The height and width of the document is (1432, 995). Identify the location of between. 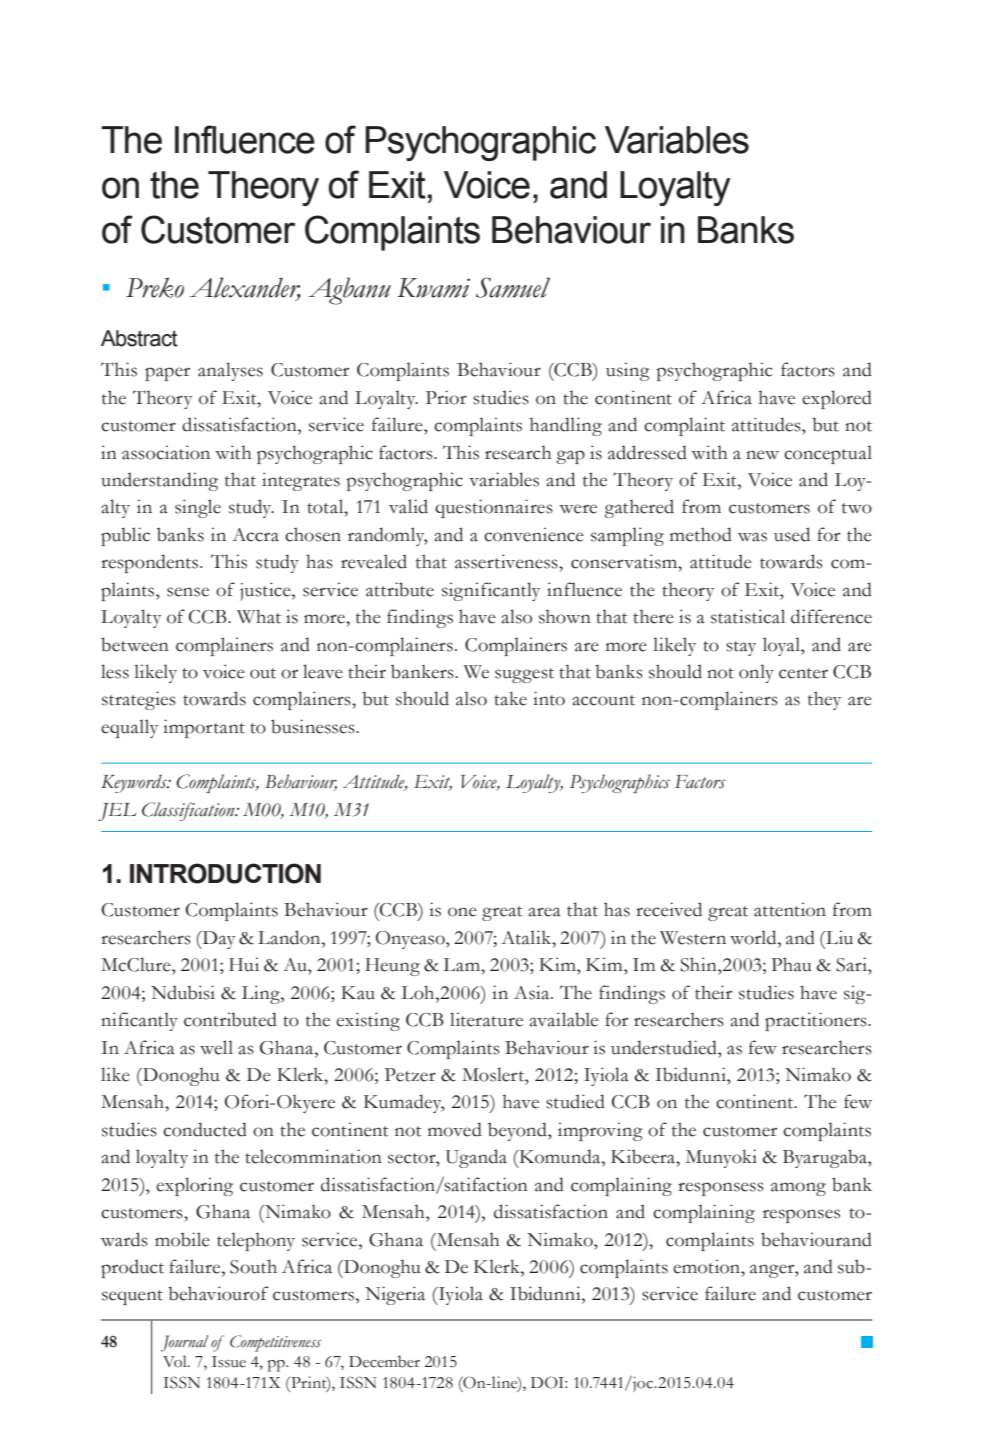
(135, 644).
